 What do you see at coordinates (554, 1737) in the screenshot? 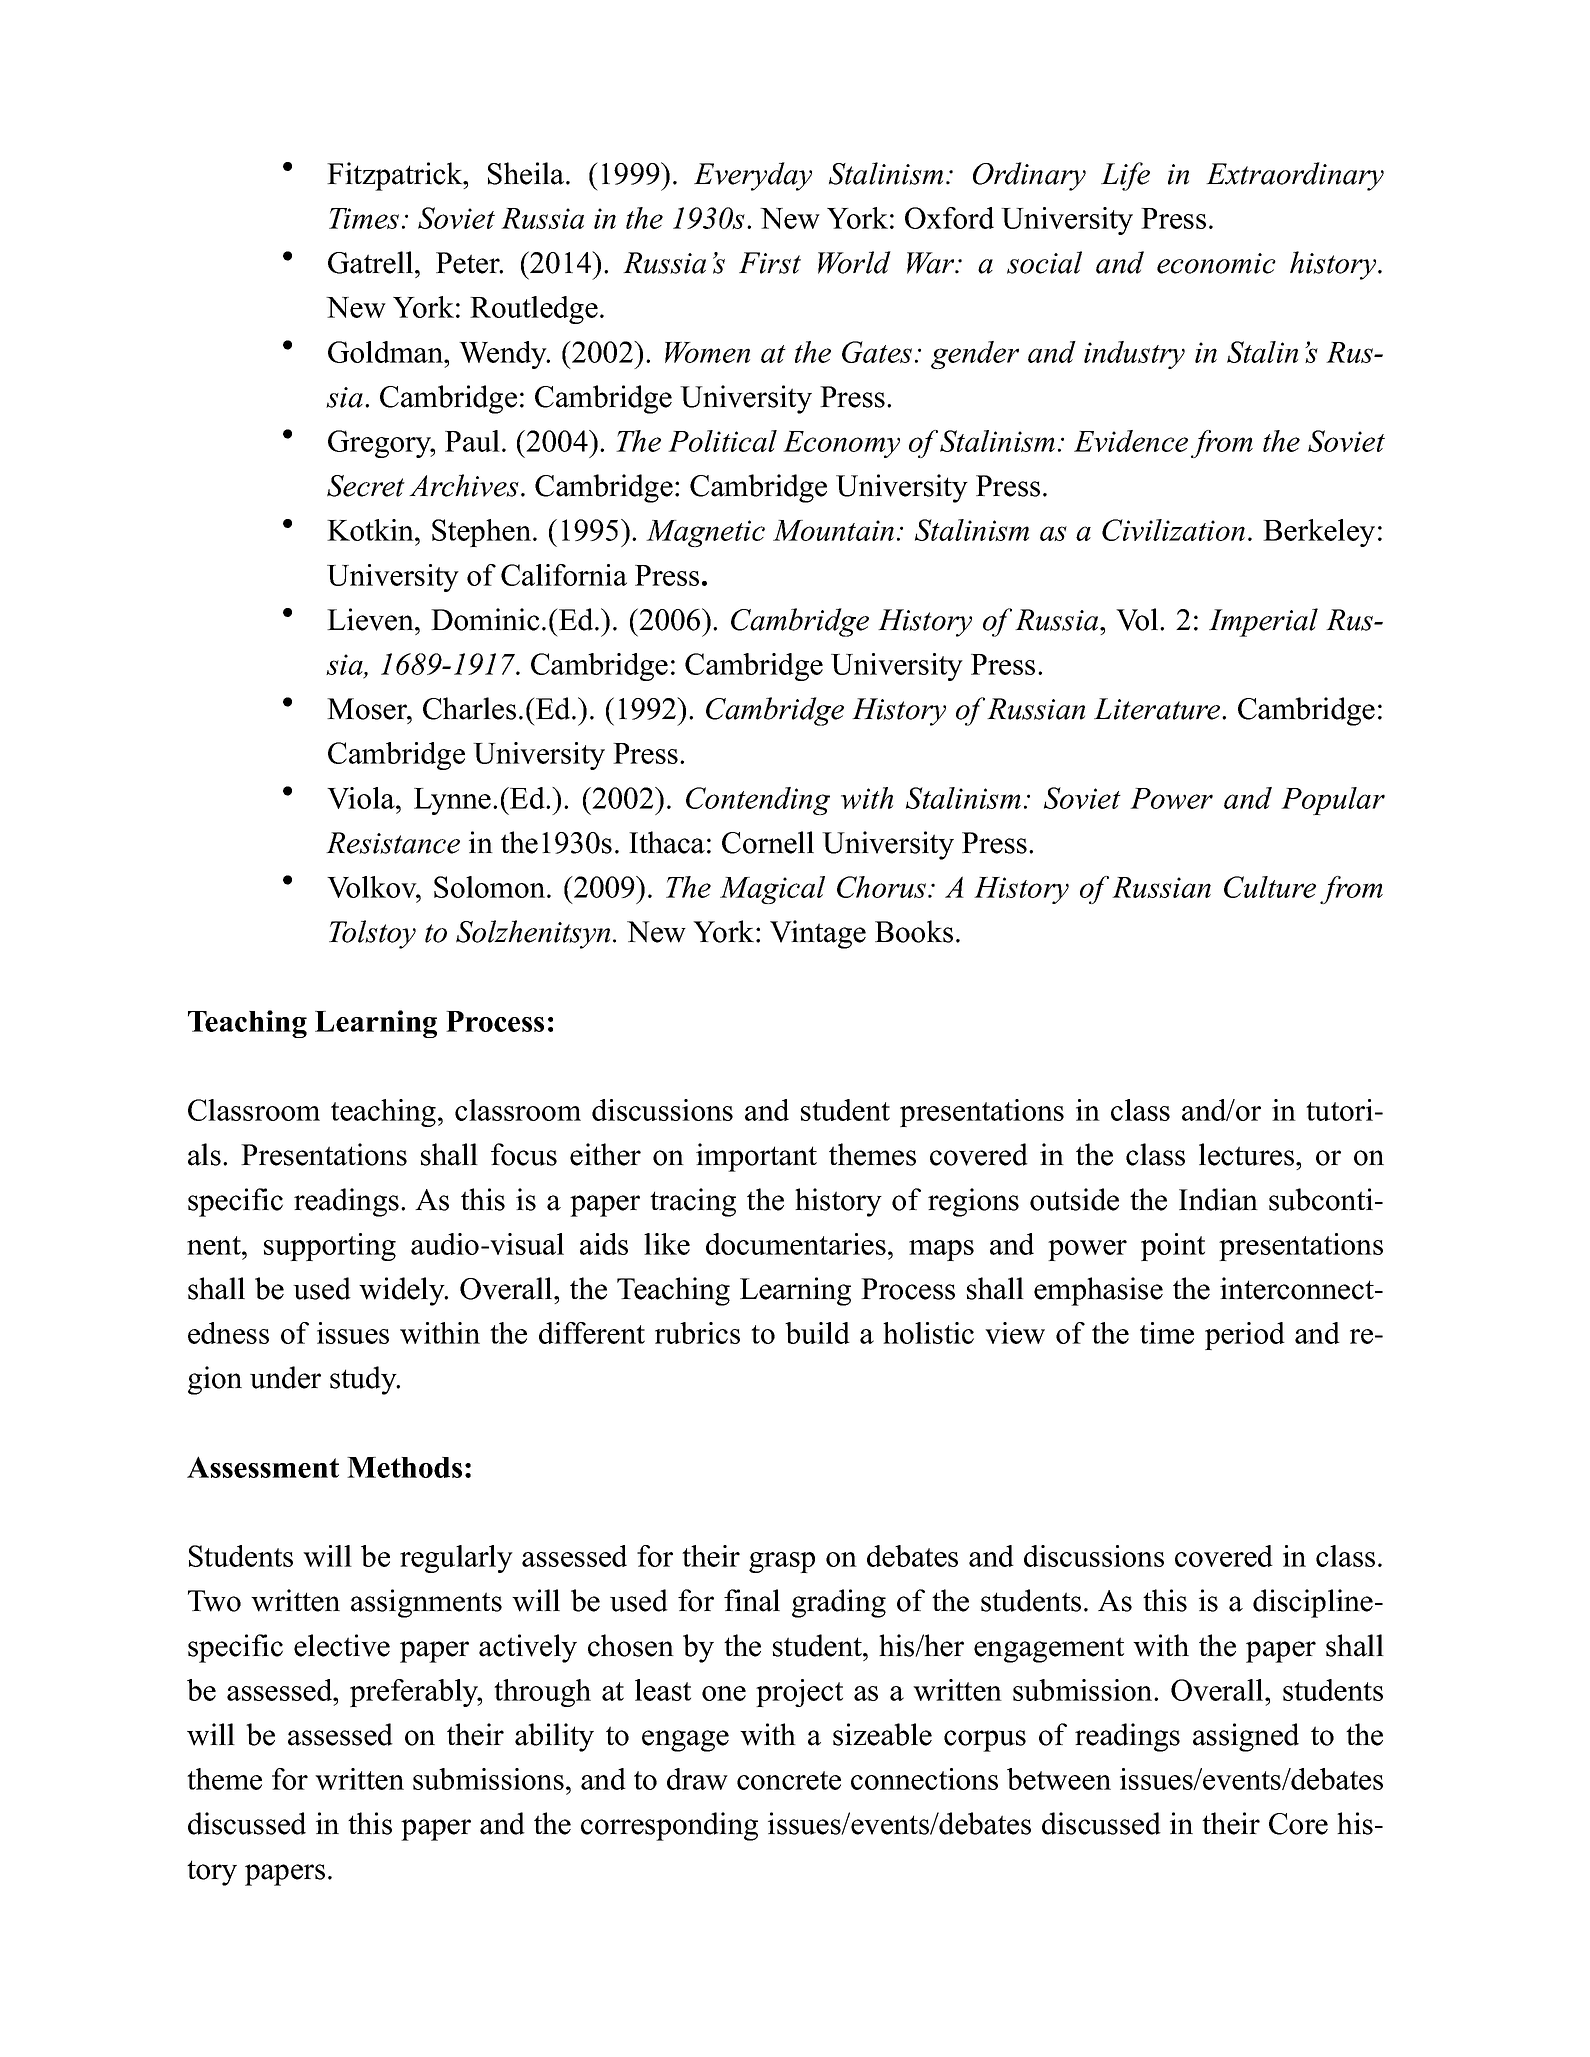
I see `ability` at bounding box center [554, 1737].
